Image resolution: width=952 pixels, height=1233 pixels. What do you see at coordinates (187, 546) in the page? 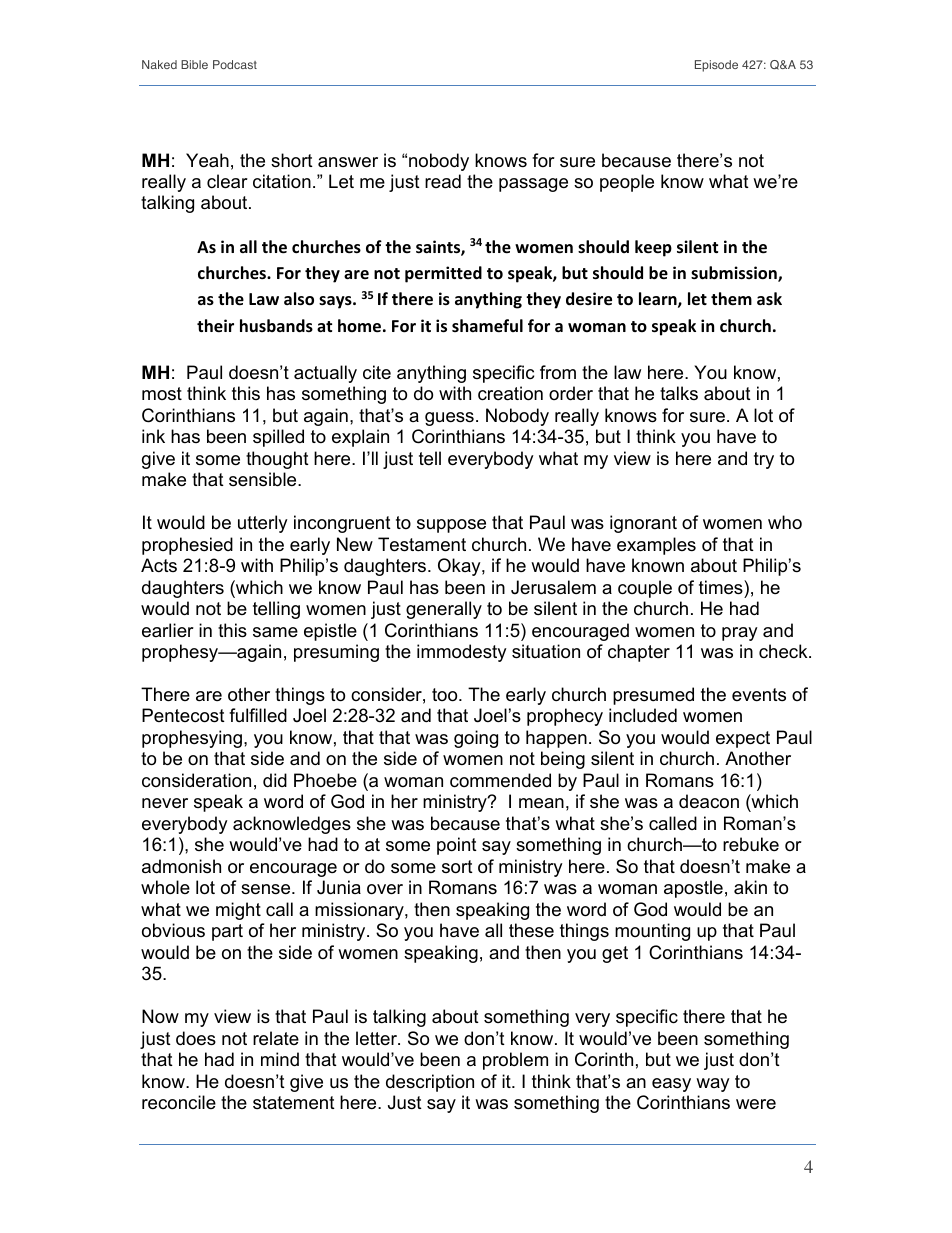
I see `prophesied` at bounding box center [187, 546].
